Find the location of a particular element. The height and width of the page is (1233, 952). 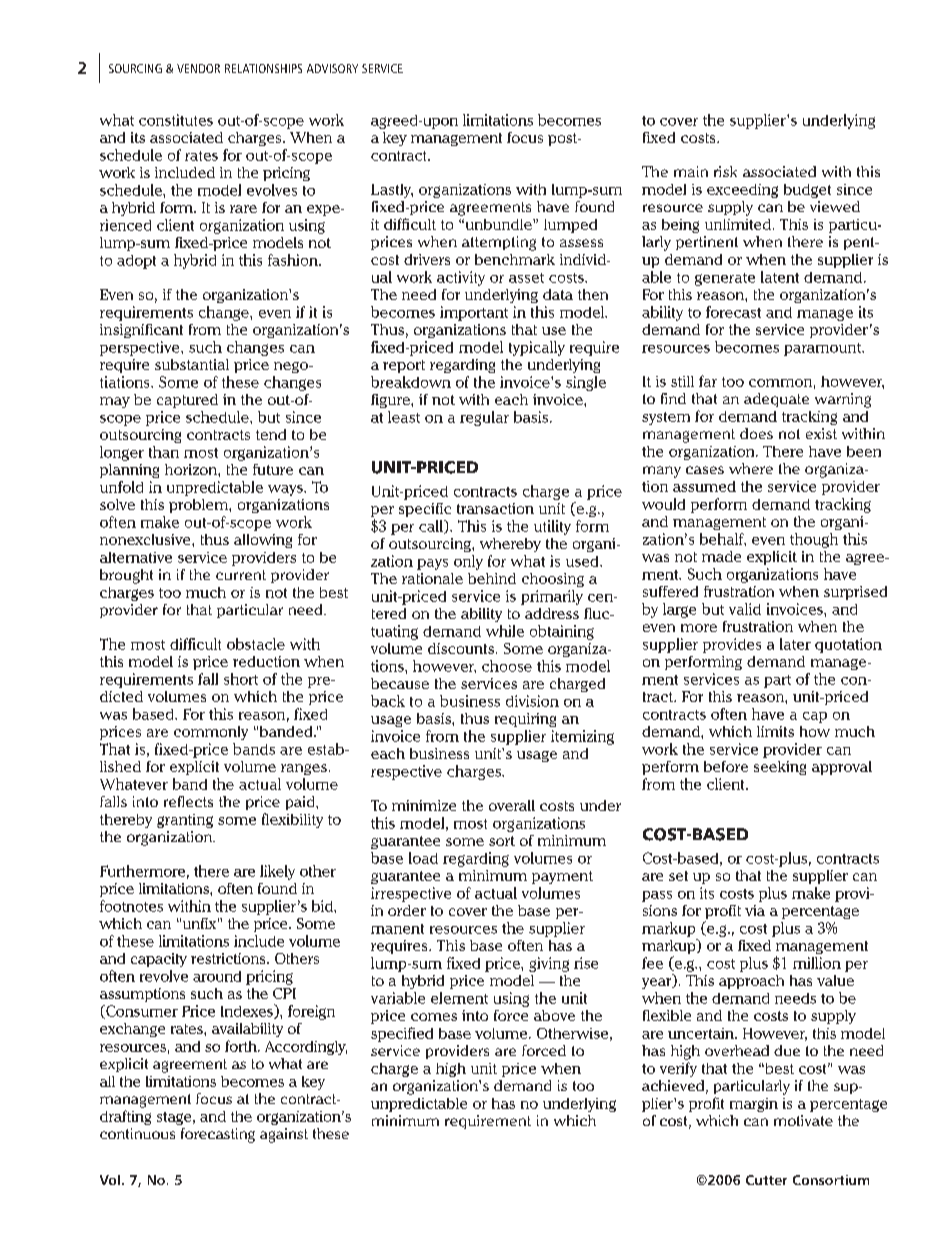

substantial is located at coordinates (192, 364).
